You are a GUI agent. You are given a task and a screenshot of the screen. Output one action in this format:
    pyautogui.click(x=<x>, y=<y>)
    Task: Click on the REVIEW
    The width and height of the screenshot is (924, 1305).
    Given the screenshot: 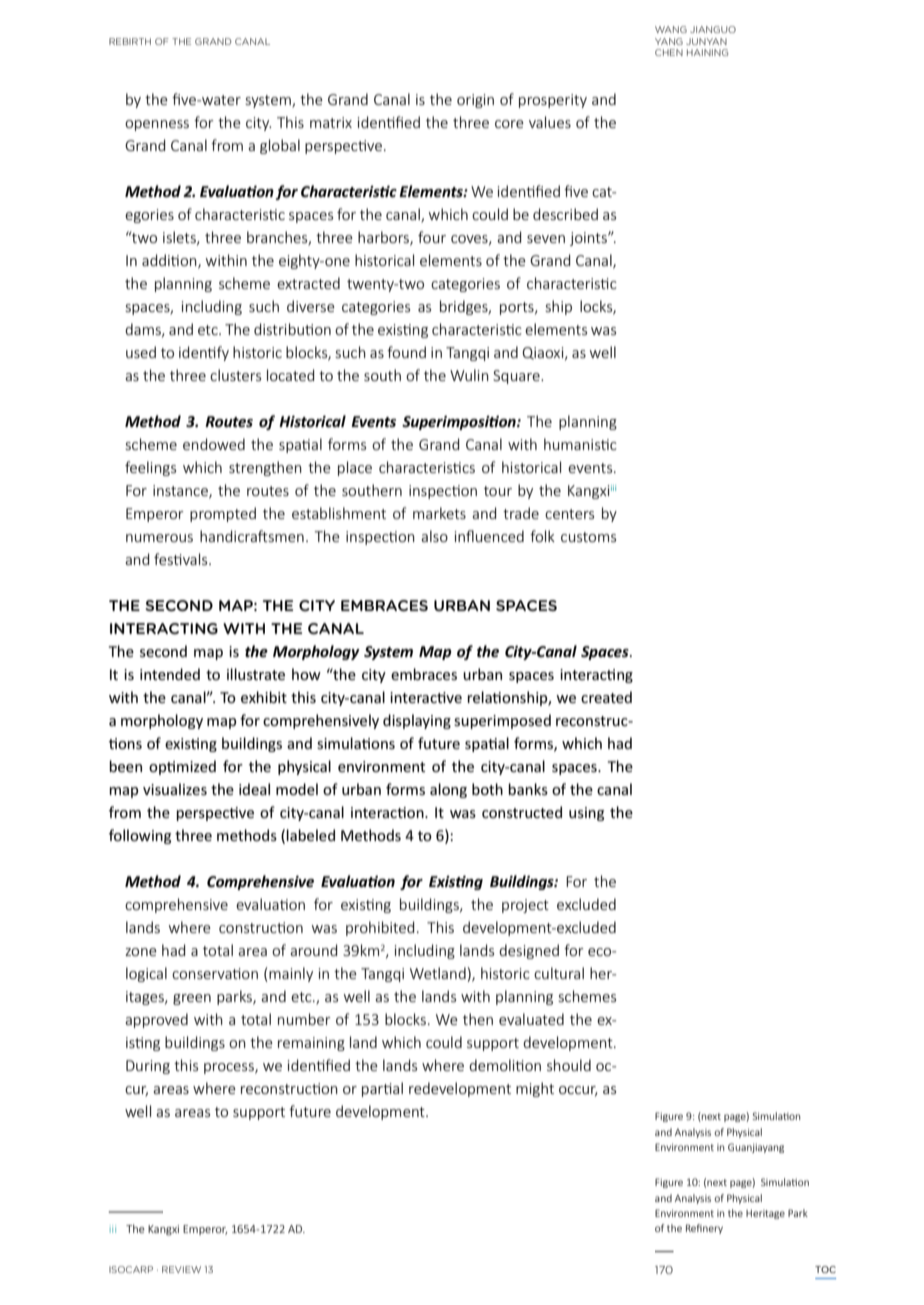 What is the action you would take?
    pyautogui.click(x=181, y=1269)
